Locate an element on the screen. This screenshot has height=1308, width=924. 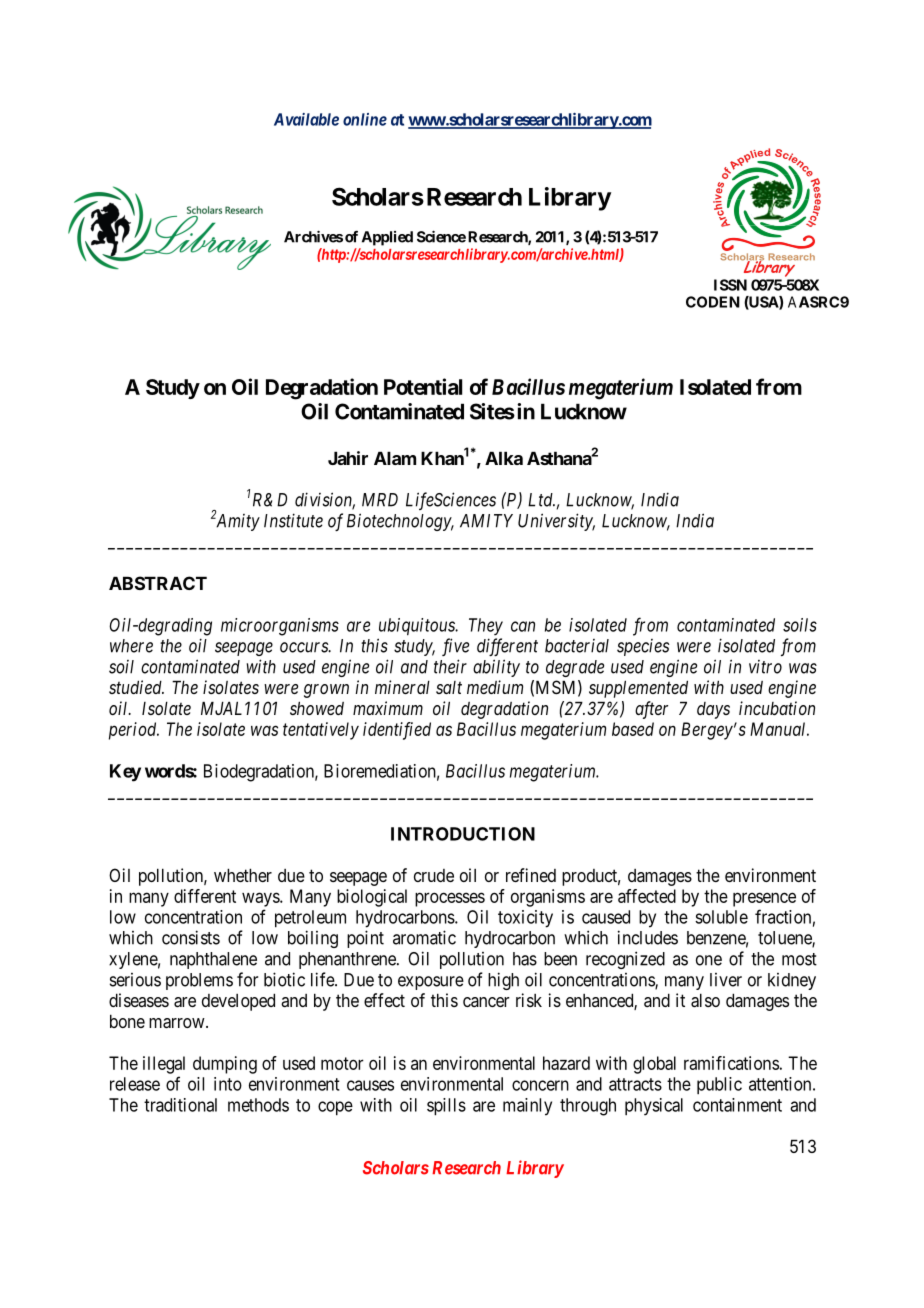
INTRODUCTION is located at coordinates (463, 834).
